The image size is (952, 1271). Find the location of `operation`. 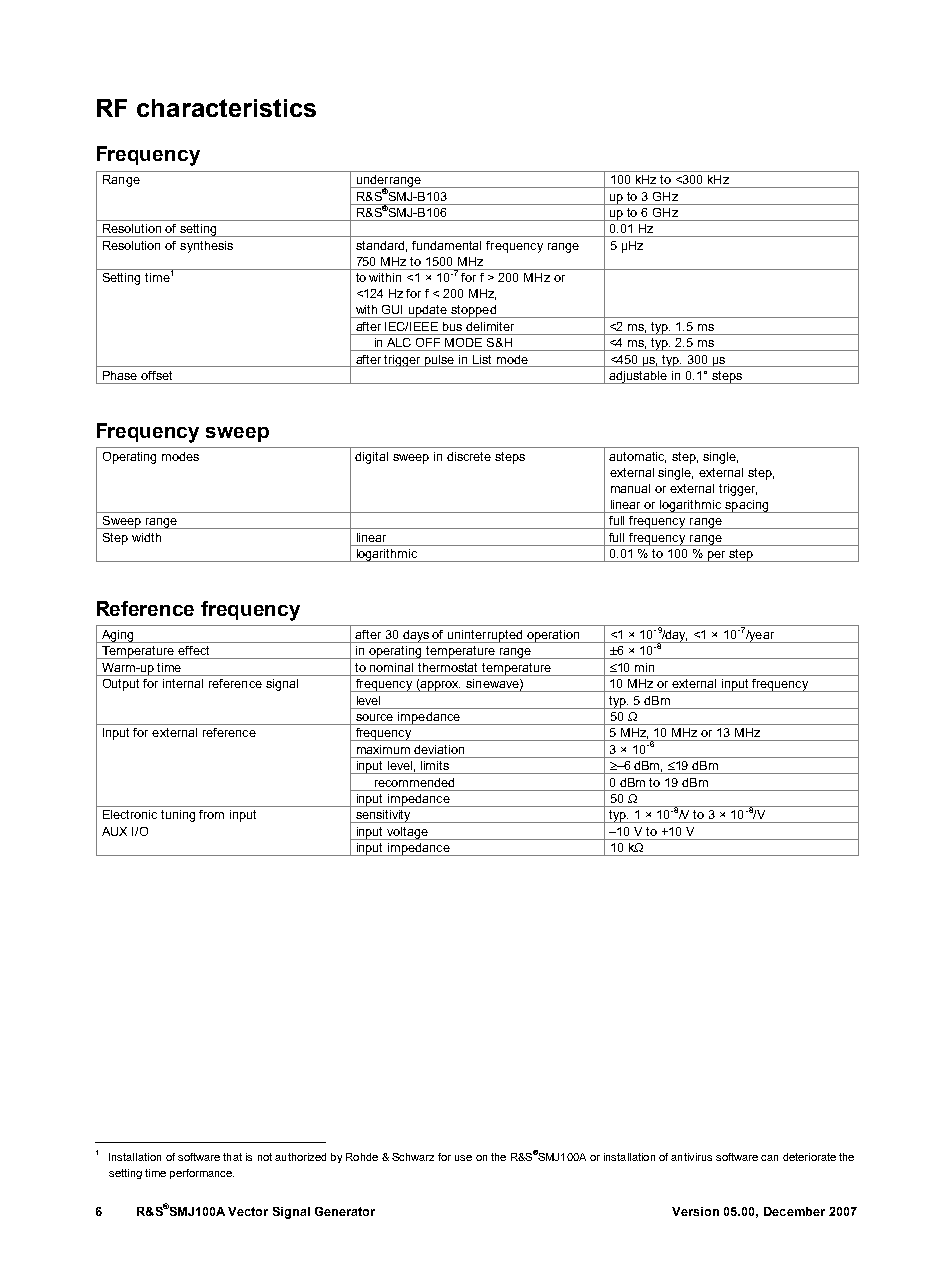

operation is located at coordinates (553, 636).
